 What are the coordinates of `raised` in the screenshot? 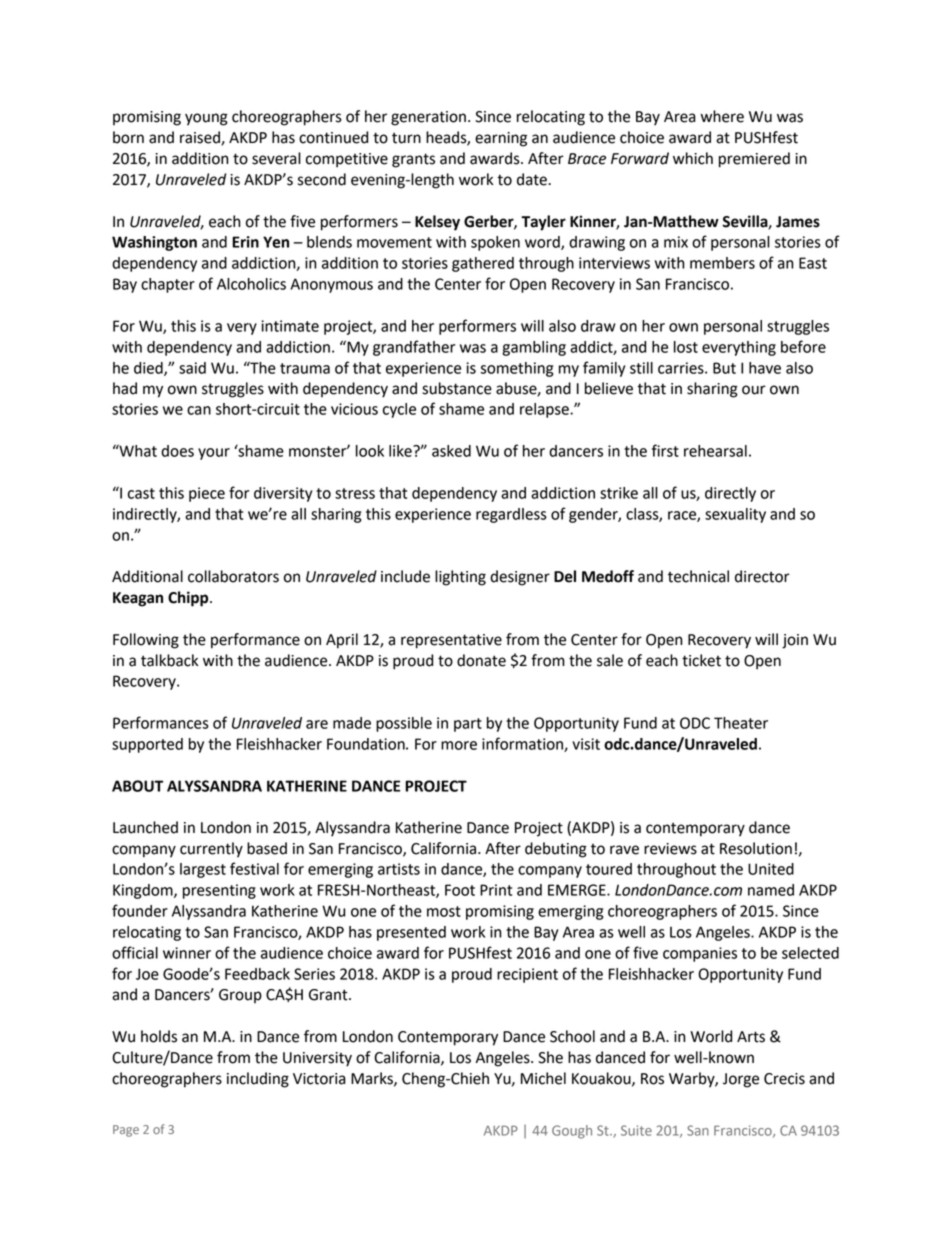 It's located at (201, 138).
